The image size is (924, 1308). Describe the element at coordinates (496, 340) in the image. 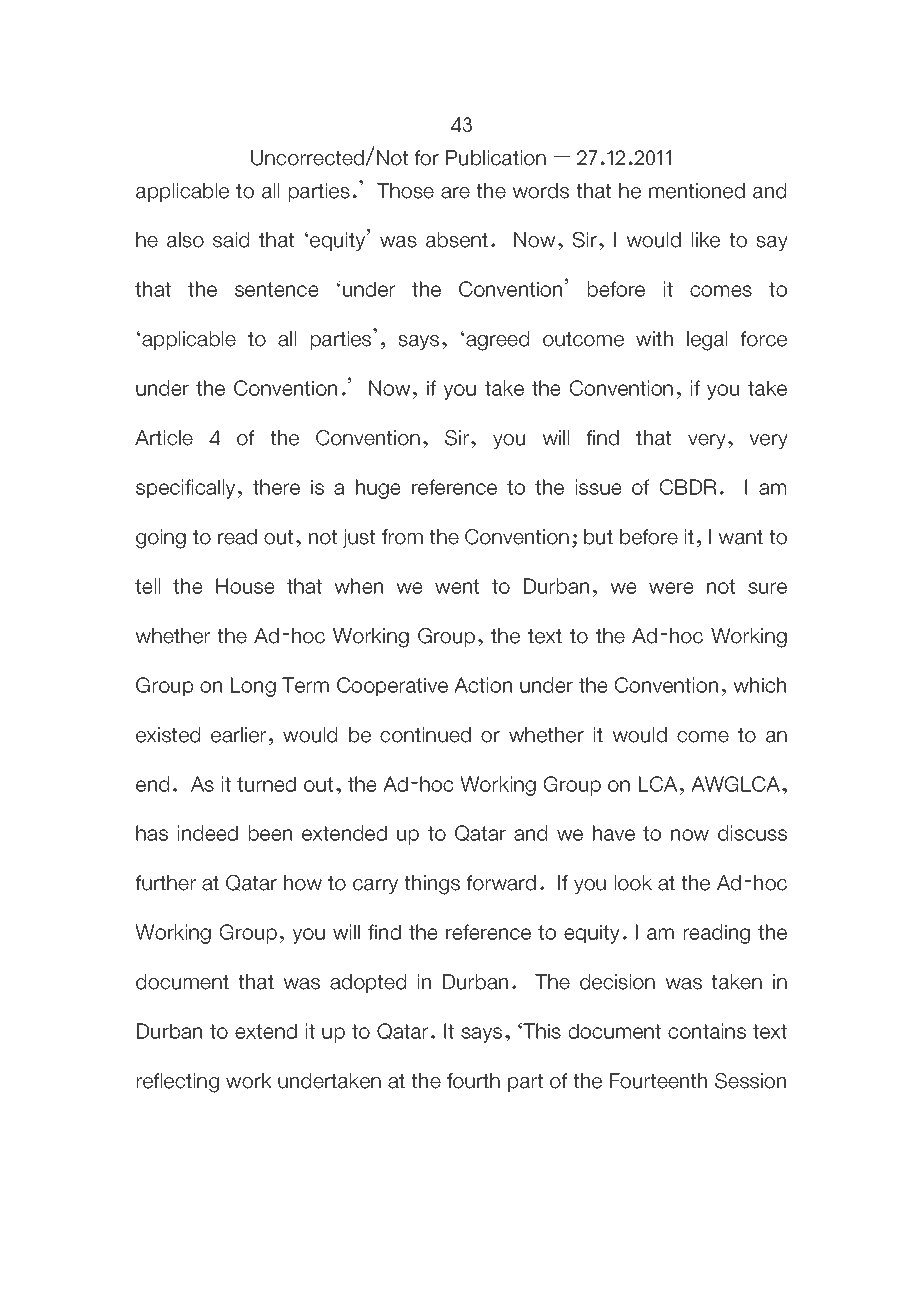

I see `agreed` at that location.
